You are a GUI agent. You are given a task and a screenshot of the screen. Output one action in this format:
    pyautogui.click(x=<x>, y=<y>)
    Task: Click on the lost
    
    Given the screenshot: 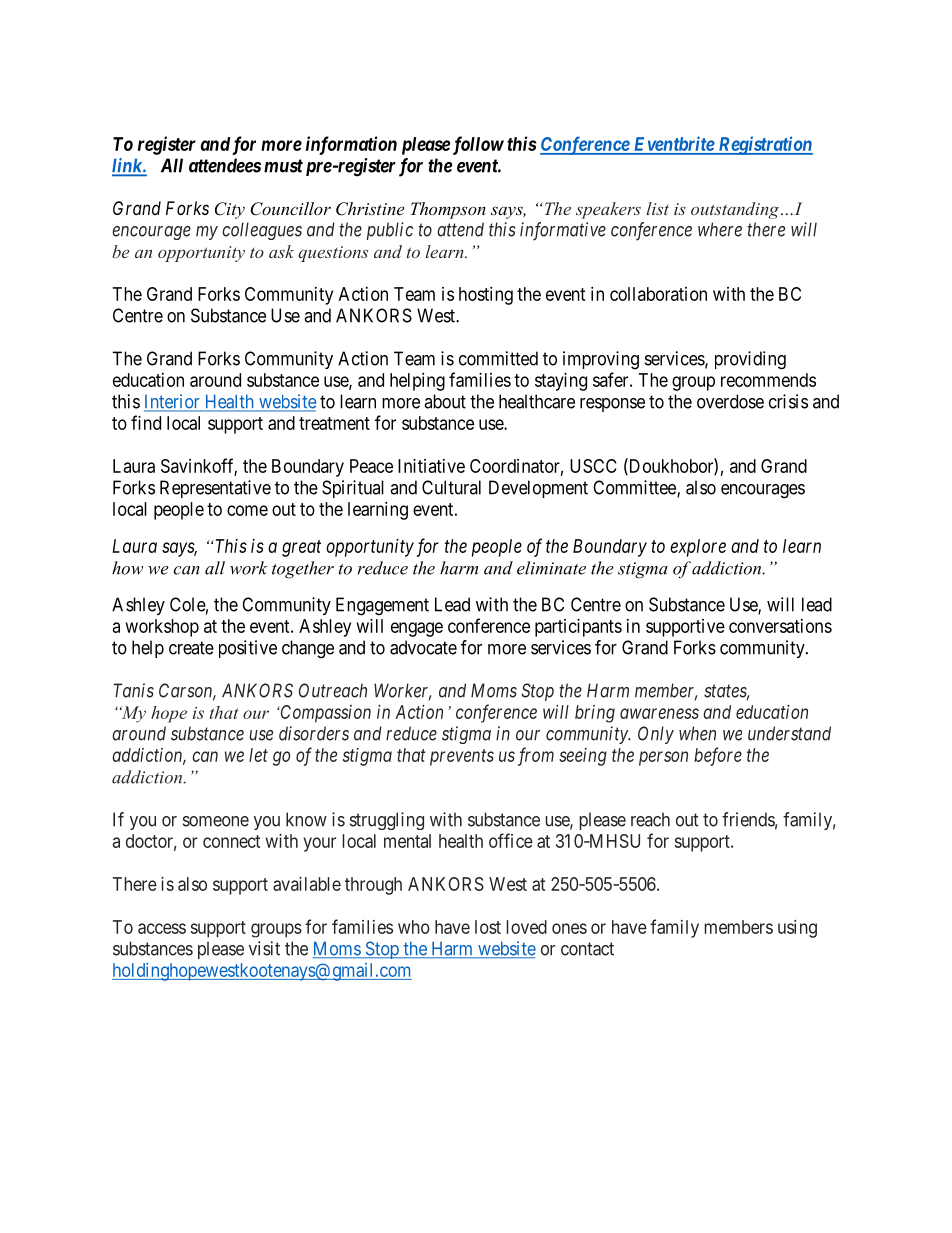 What is the action you would take?
    pyautogui.click(x=488, y=927)
